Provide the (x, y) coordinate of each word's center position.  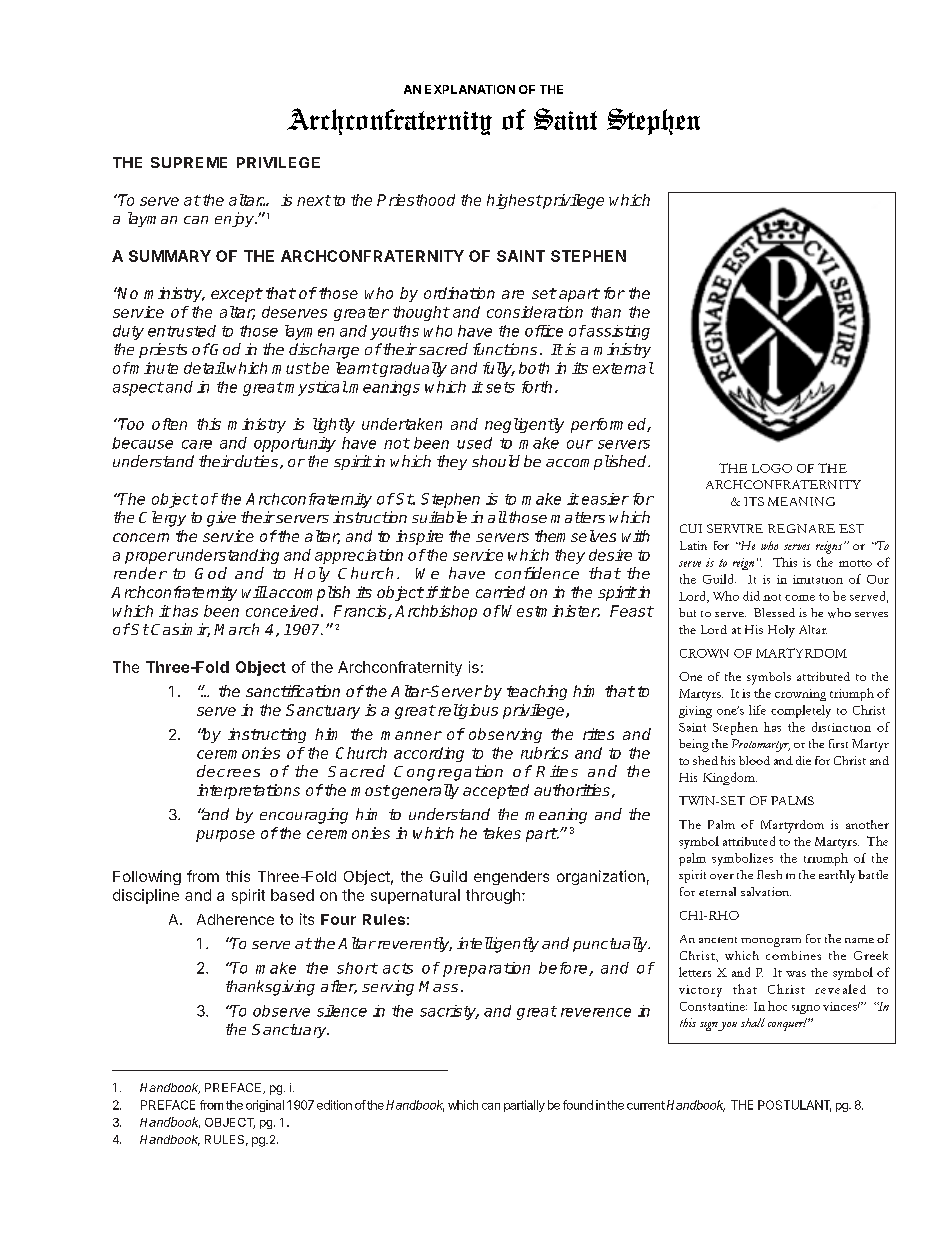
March (236, 629)
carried (500, 592)
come (800, 598)
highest (514, 201)
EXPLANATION (470, 89)
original (265, 1106)
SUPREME (189, 162)
